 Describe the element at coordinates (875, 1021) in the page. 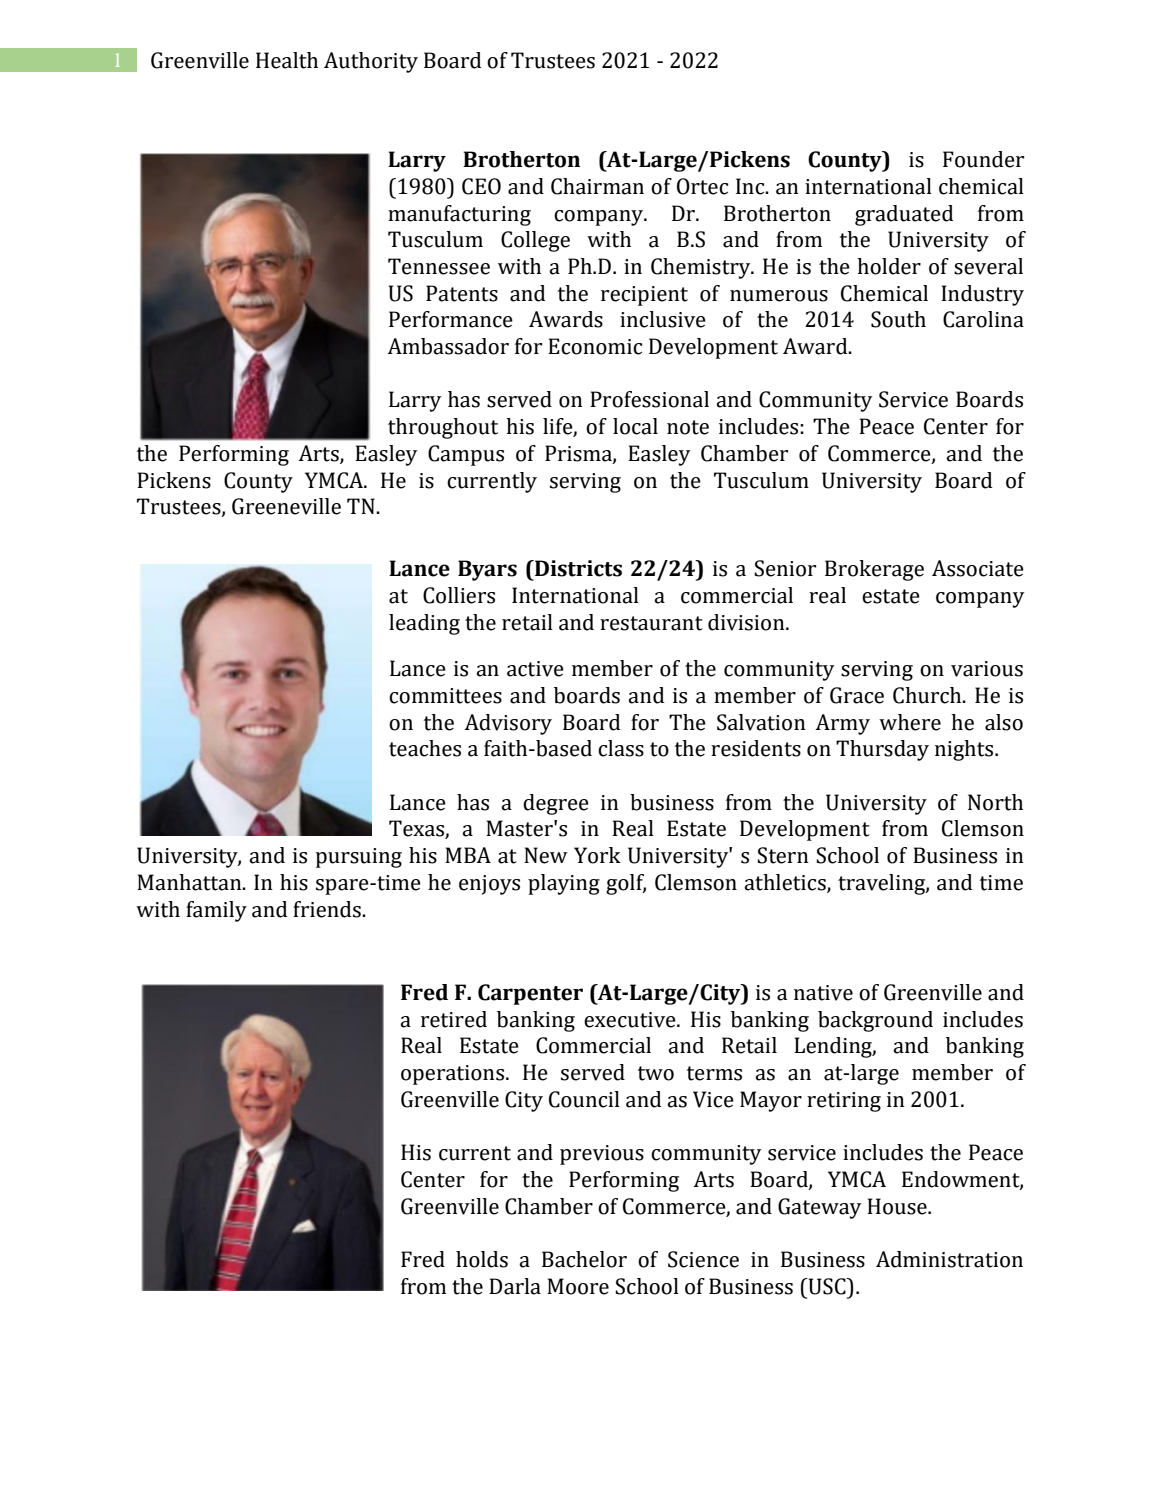

I see `background` at that location.
